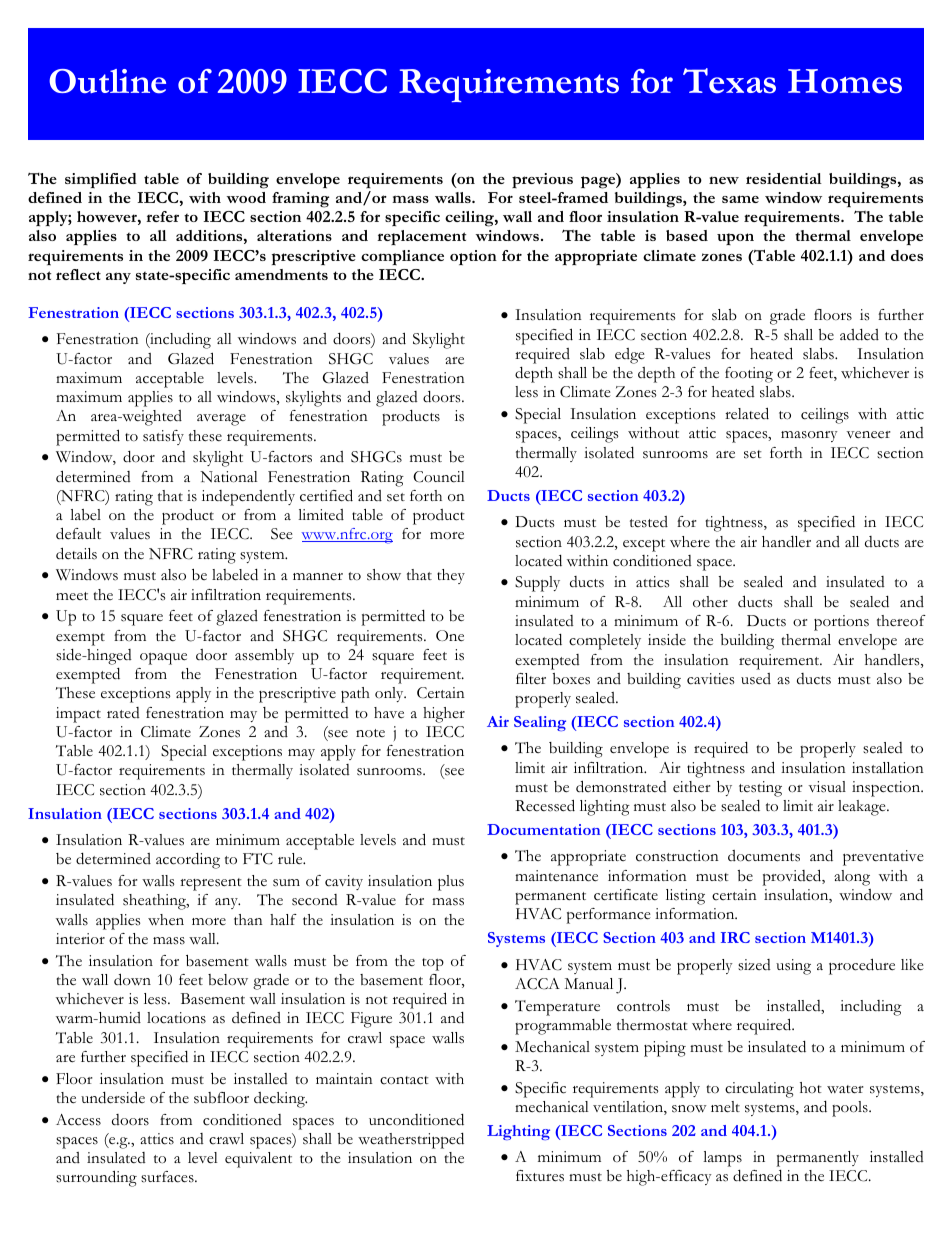 The image size is (952, 1233). I want to click on opaque, so click(163, 659).
